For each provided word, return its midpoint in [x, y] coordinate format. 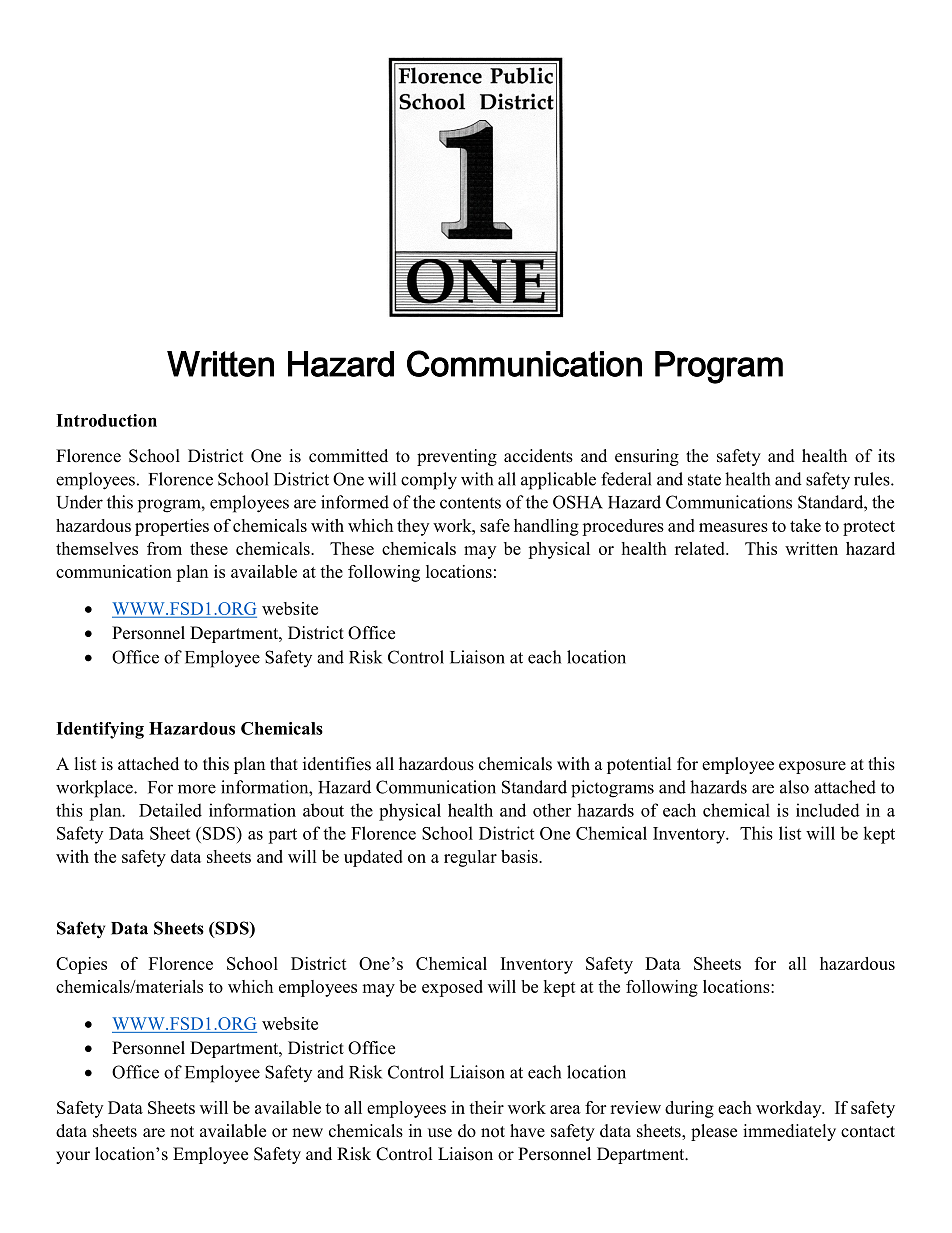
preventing [457, 457]
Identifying [100, 730]
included [828, 810]
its [886, 456]
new [307, 1133]
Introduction [106, 420]
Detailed [170, 810]
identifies [337, 764]
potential [639, 765]
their [486, 1107]
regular [470, 858]
